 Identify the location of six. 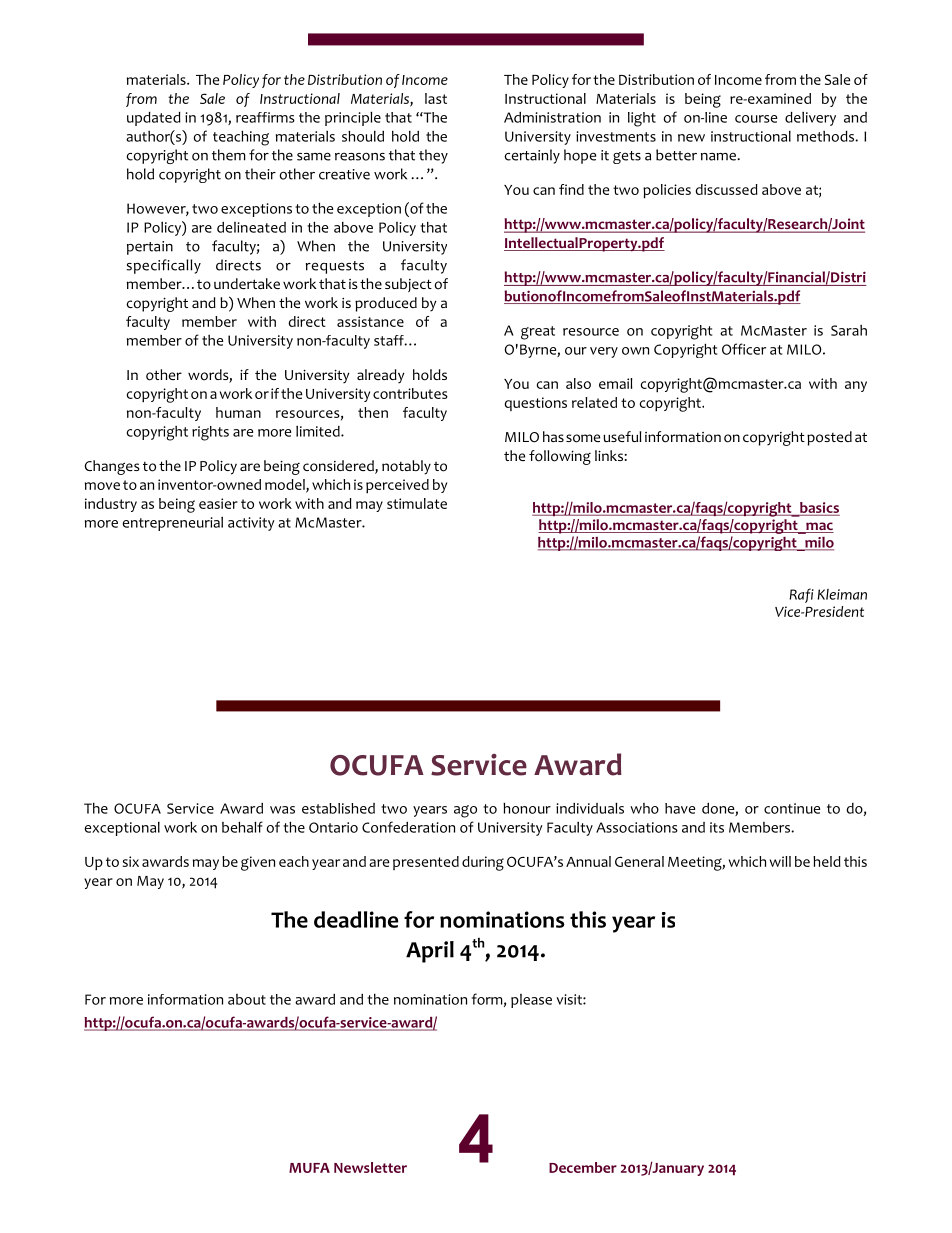
(131, 861).
